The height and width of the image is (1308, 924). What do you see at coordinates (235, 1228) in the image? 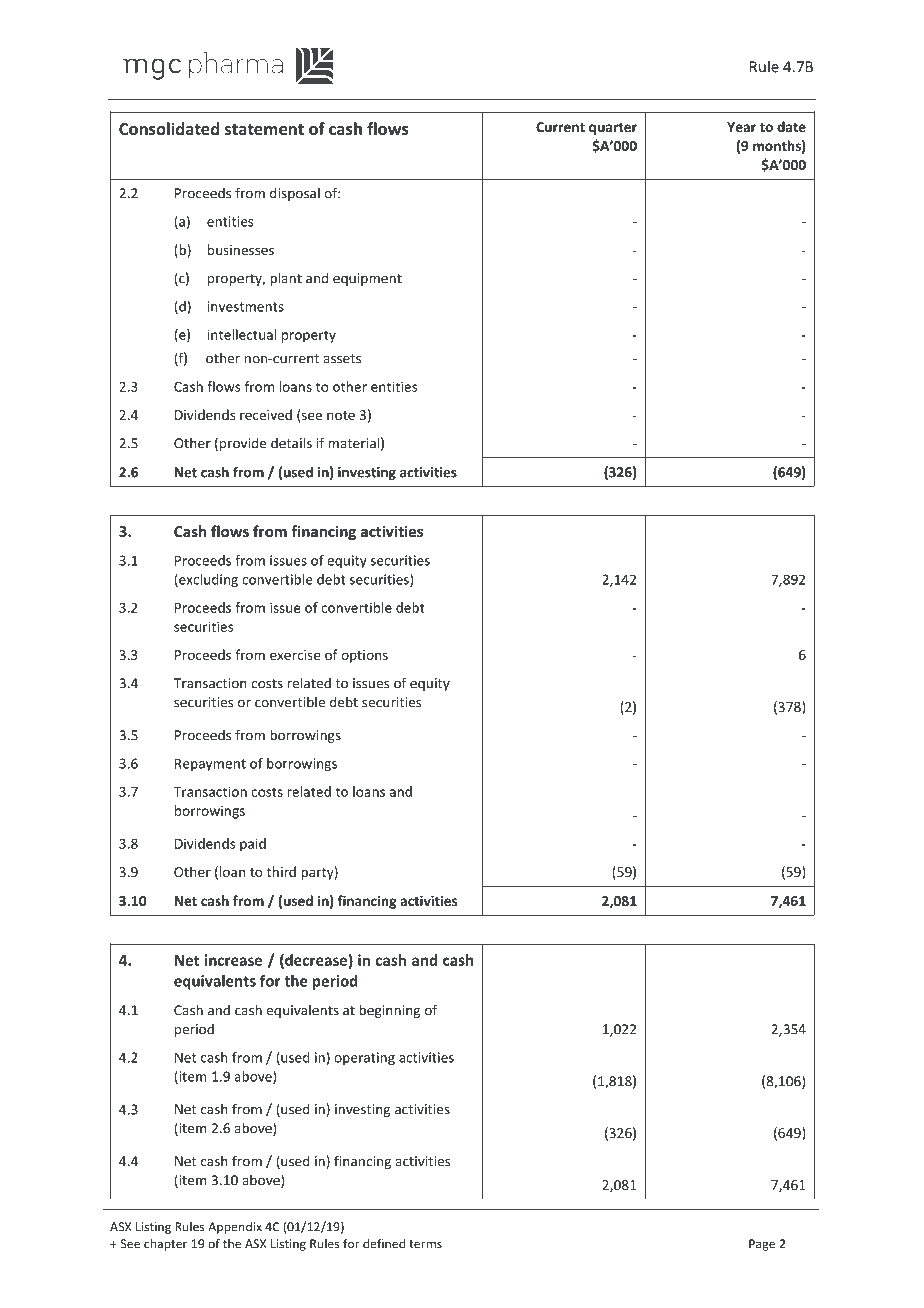
I see `Appendix` at bounding box center [235, 1228].
